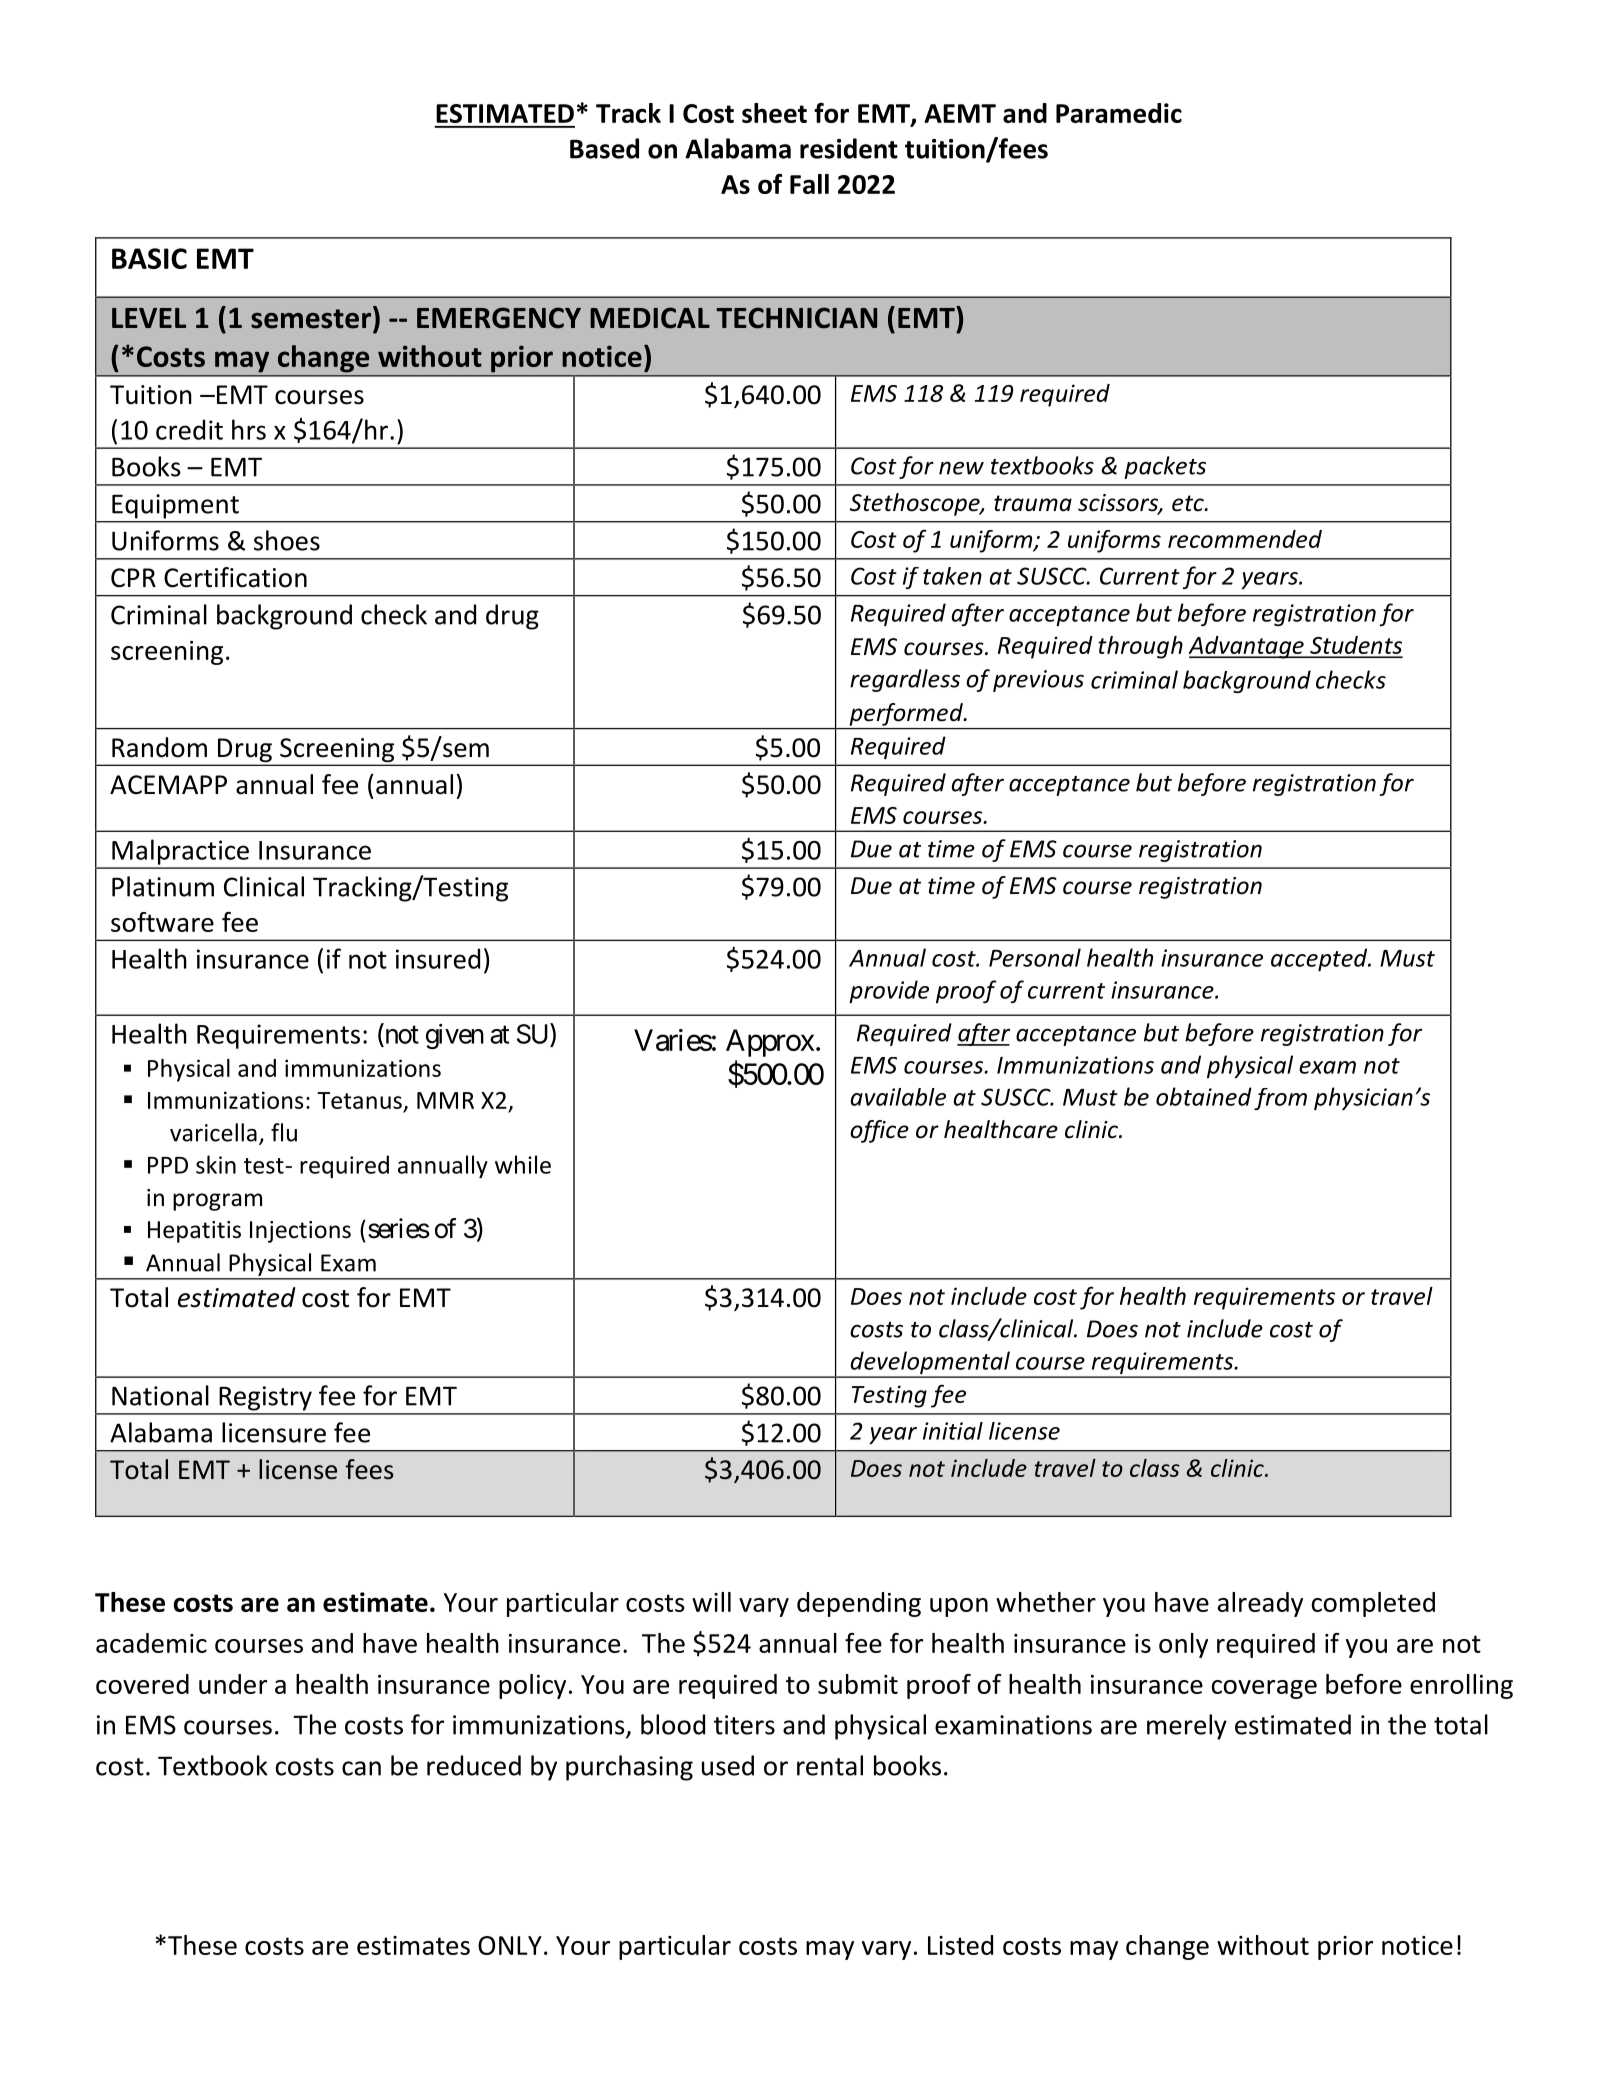 The image size is (1617, 2093). I want to click on Listed, so click(960, 1945).
